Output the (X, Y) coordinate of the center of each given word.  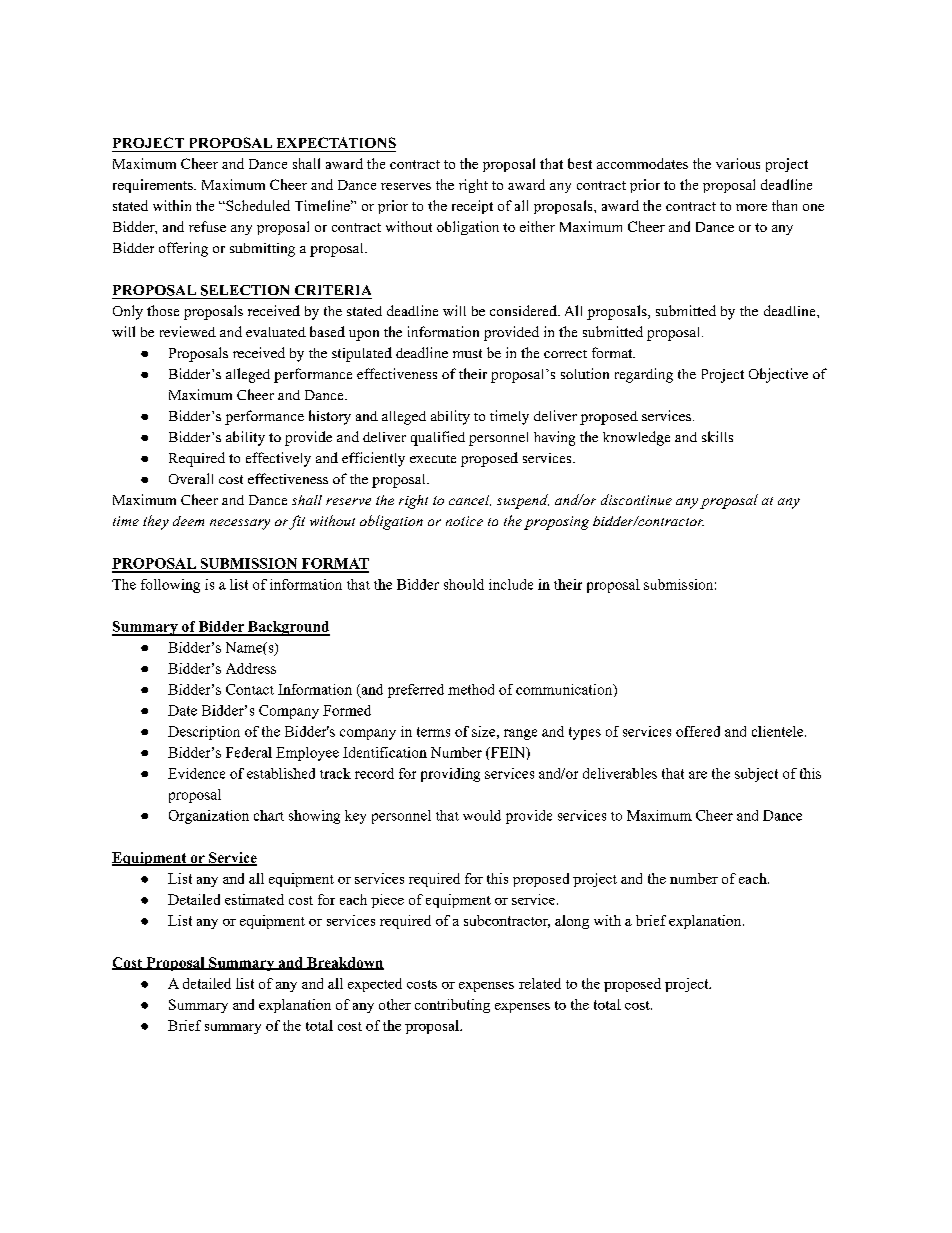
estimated (254, 899)
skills (717, 436)
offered (698, 731)
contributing (452, 1006)
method (471, 689)
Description (204, 733)
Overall (191, 478)
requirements (154, 186)
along (572, 922)
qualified (438, 438)
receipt (472, 207)
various (738, 163)
